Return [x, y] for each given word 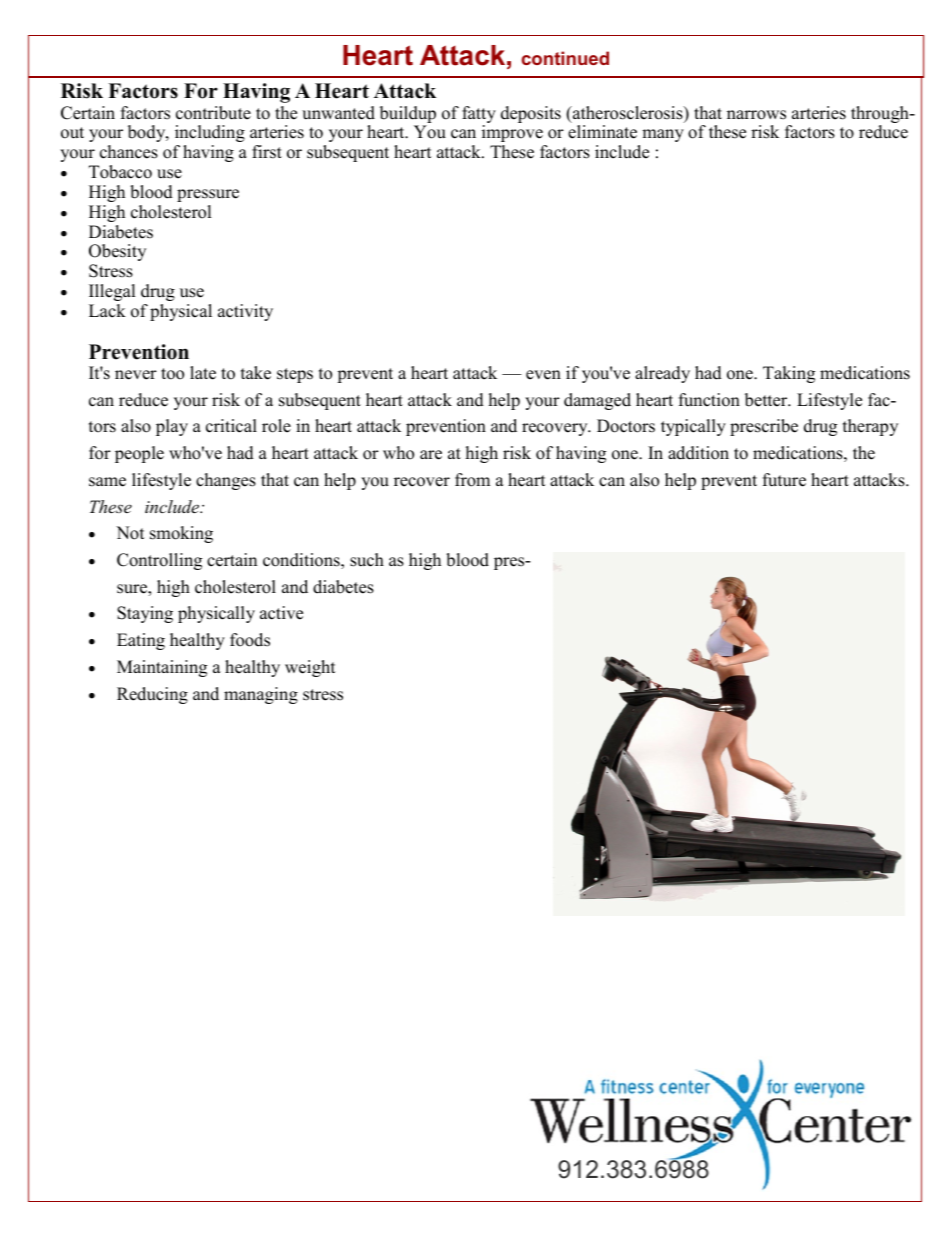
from [472, 480]
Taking [789, 374]
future [784, 480]
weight [310, 668]
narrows [756, 115]
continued [565, 58]
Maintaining [162, 668]
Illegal [112, 292]
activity [245, 312]
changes [226, 481]
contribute [213, 113]
